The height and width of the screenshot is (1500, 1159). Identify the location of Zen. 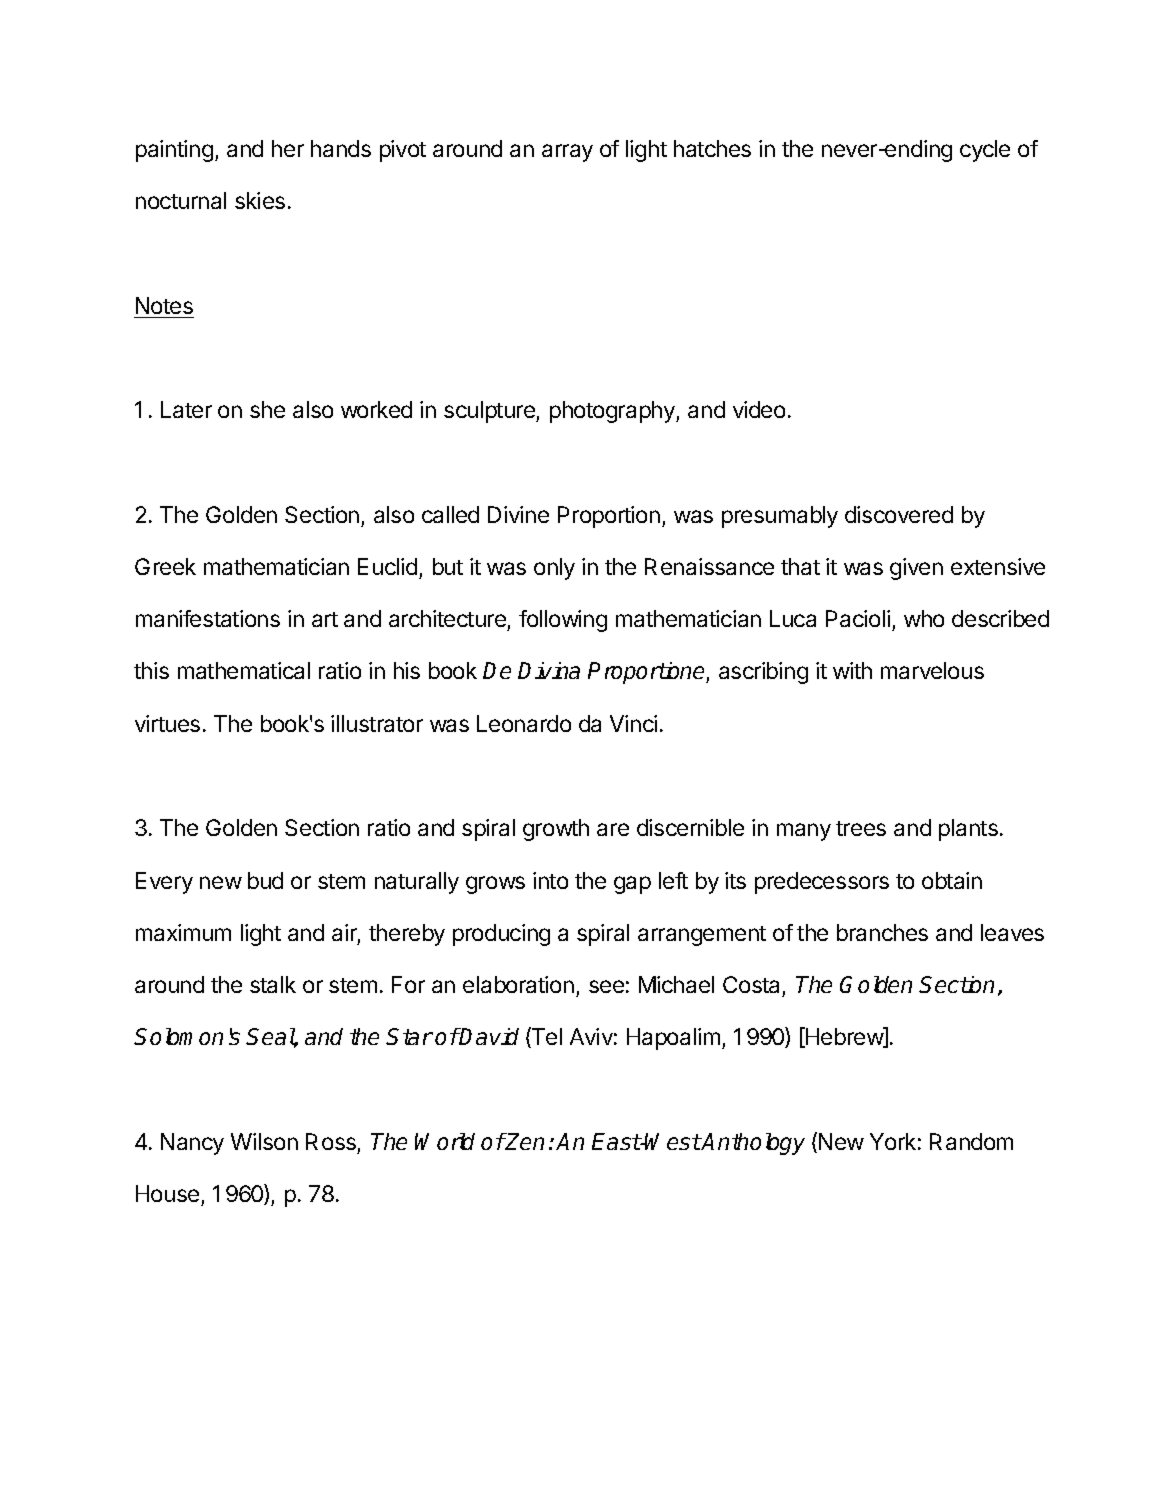
(524, 1141).
